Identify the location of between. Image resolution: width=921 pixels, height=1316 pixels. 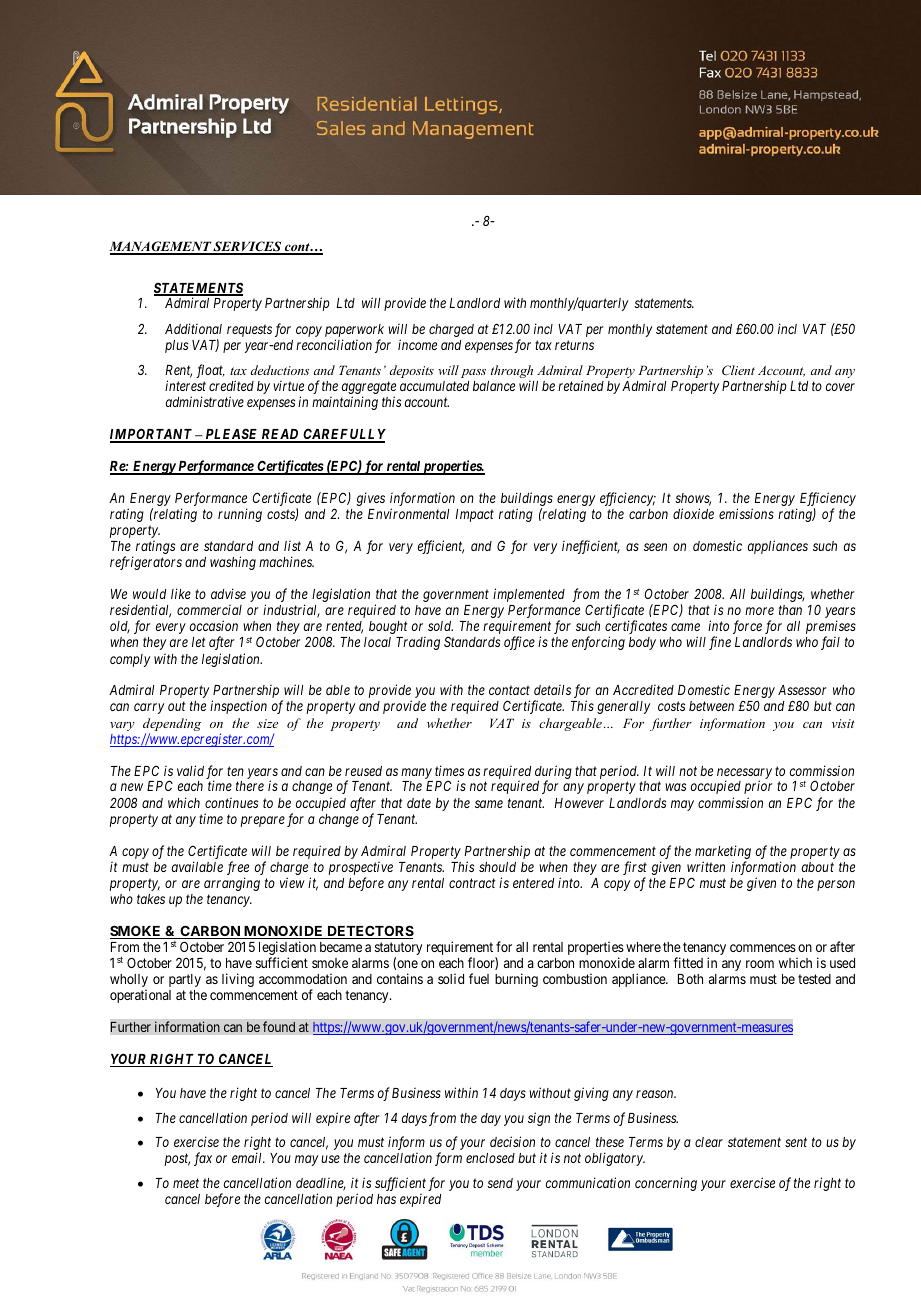
(711, 706).
